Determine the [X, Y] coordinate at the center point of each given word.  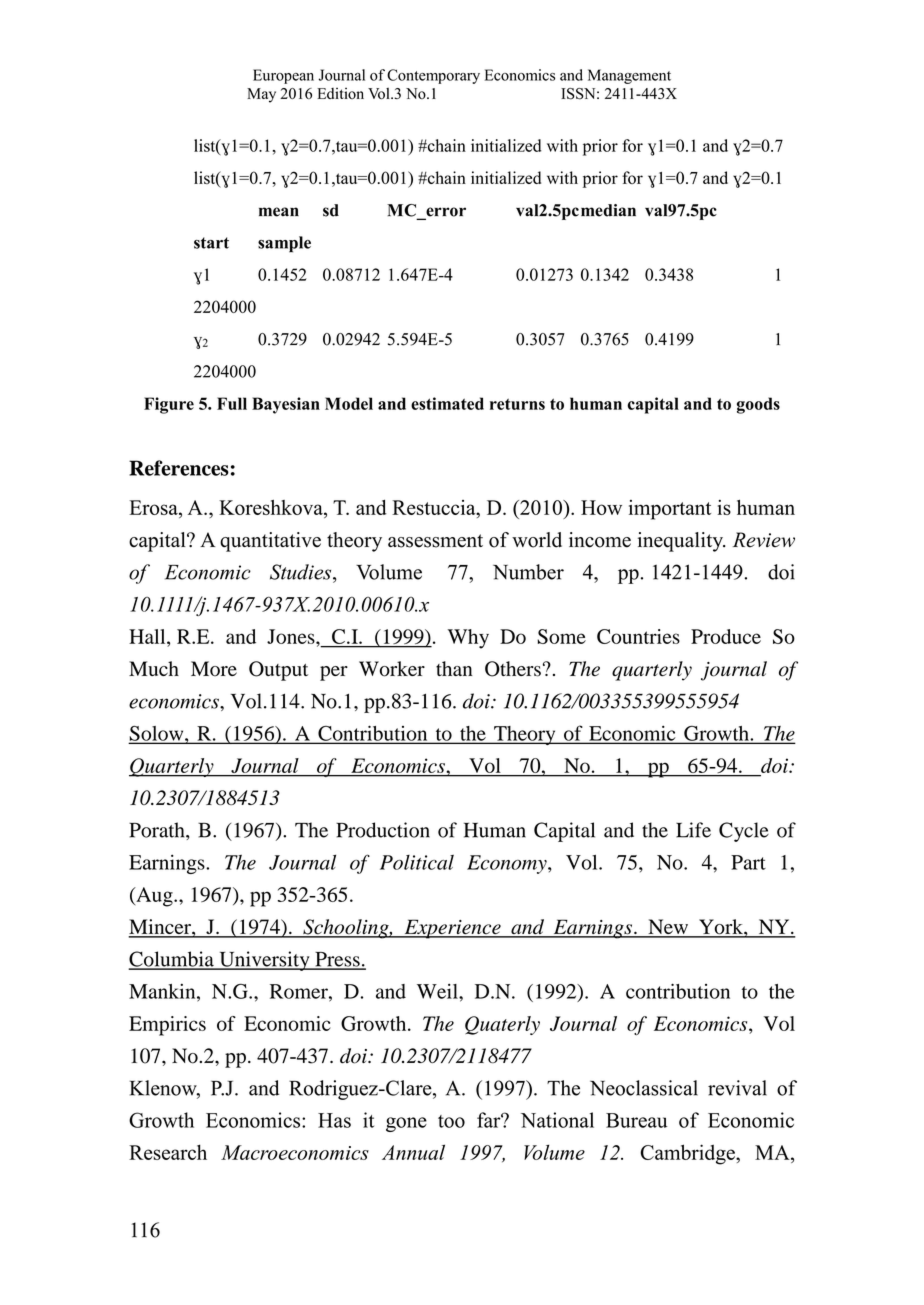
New [668, 928]
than [454, 668]
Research [168, 1152]
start [211, 243]
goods [758, 405]
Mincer [160, 928]
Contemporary [433, 76]
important [670, 510]
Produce [726, 636]
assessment [435, 541]
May [261, 95]
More [214, 669]
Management [629, 76]
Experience [452, 929]
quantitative [270, 542]
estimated [447, 403]
